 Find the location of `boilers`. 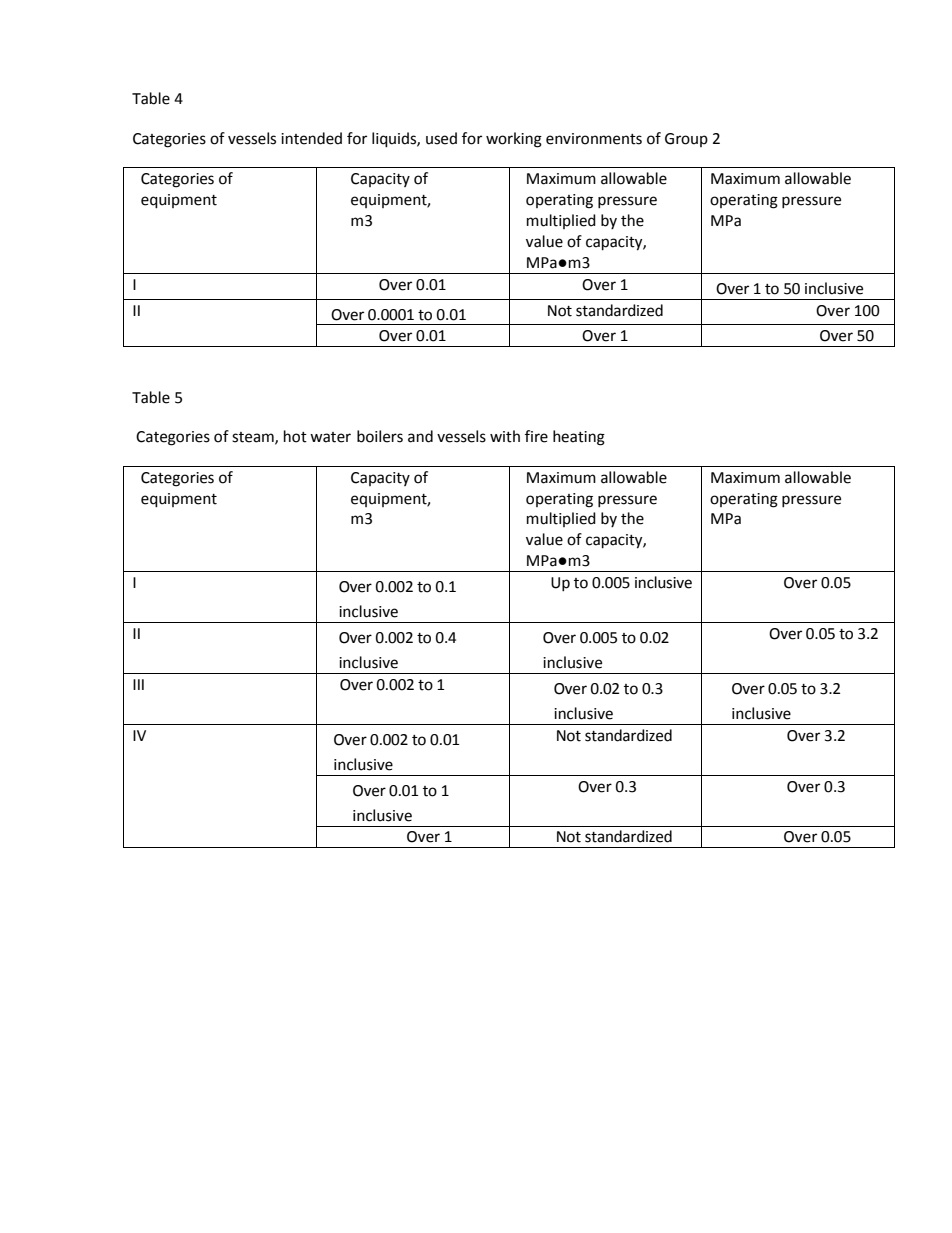

boilers is located at coordinates (380, 436).
